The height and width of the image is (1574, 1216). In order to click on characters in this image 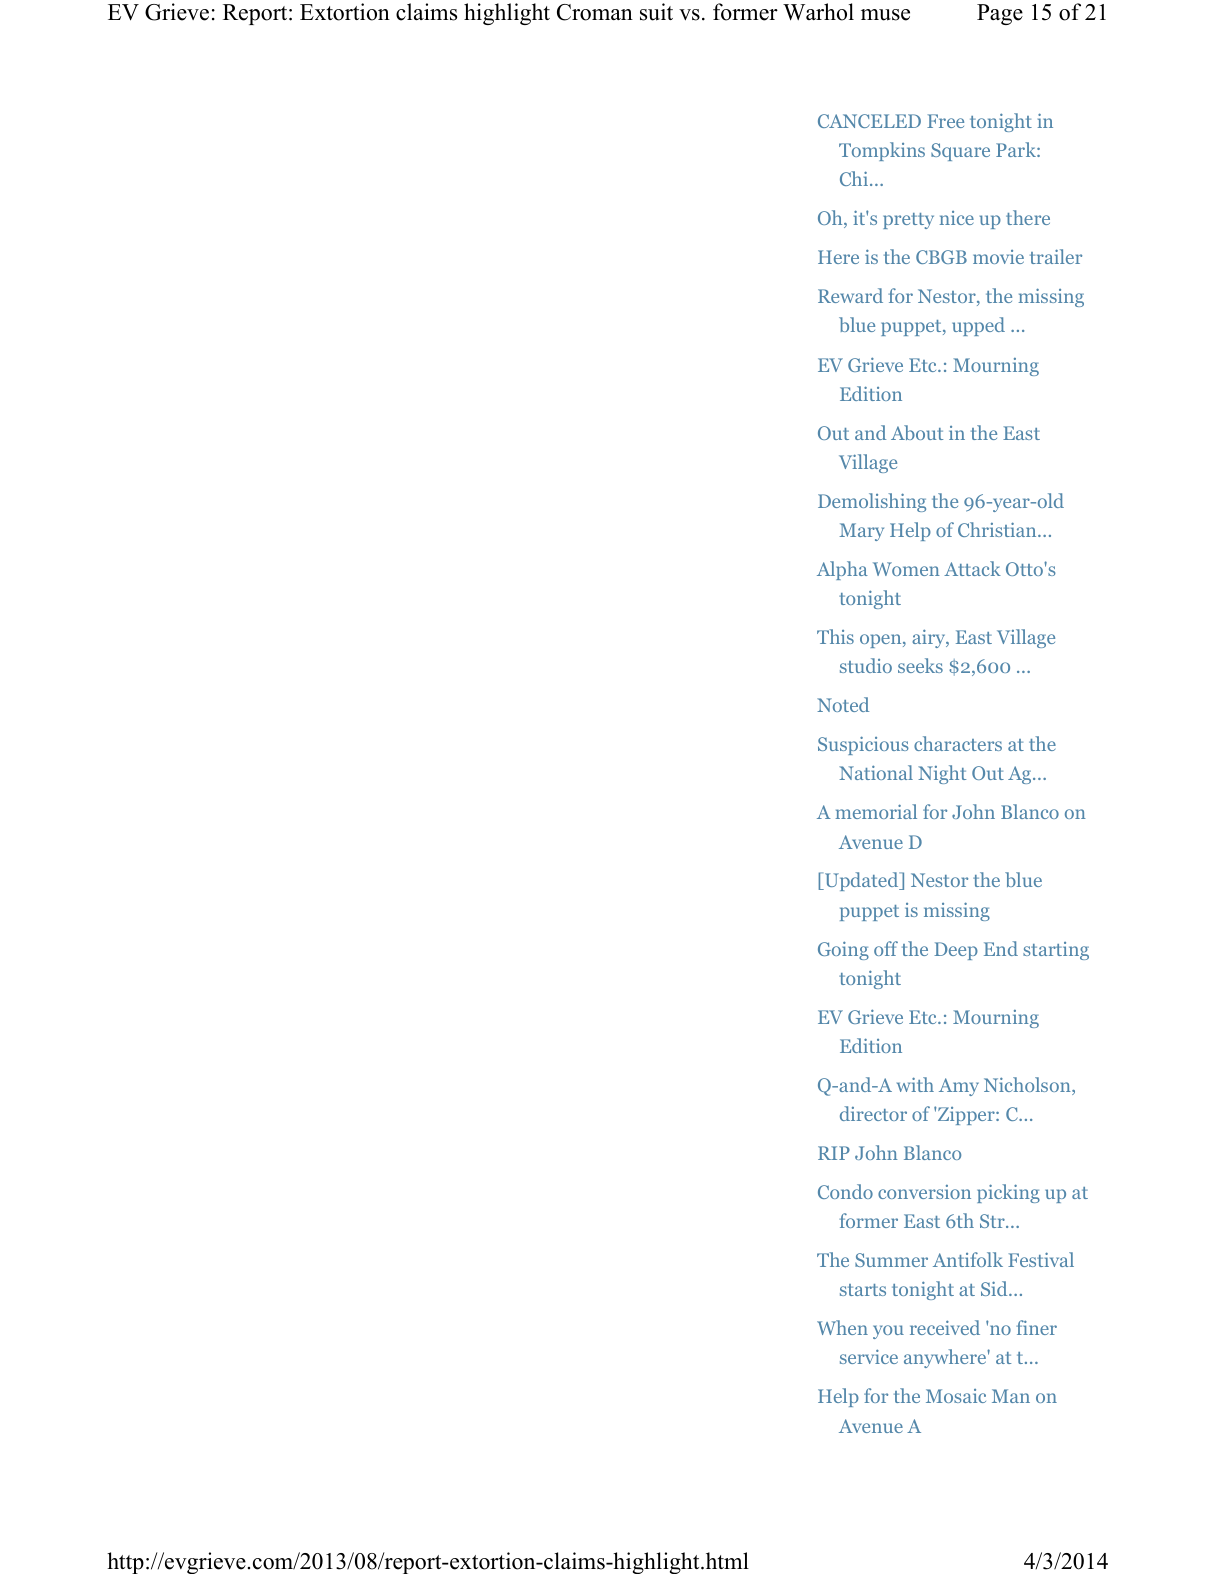, I will do `click(958, 743)`.
